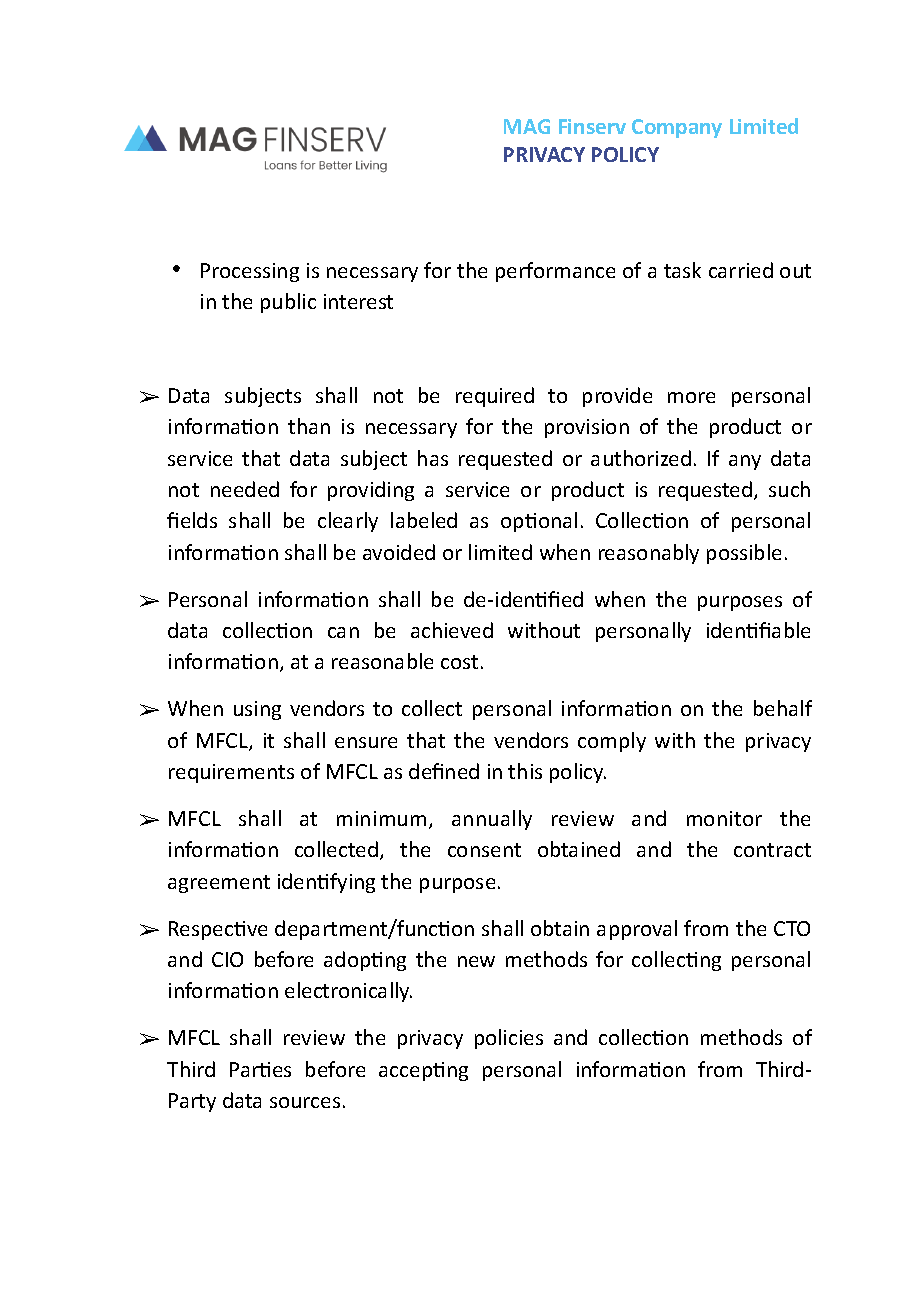 The image size is (924, 1308). What do you see at coordinates (305, 1102) in the image?
I see `sources` at bounding box center [305, 1102].
